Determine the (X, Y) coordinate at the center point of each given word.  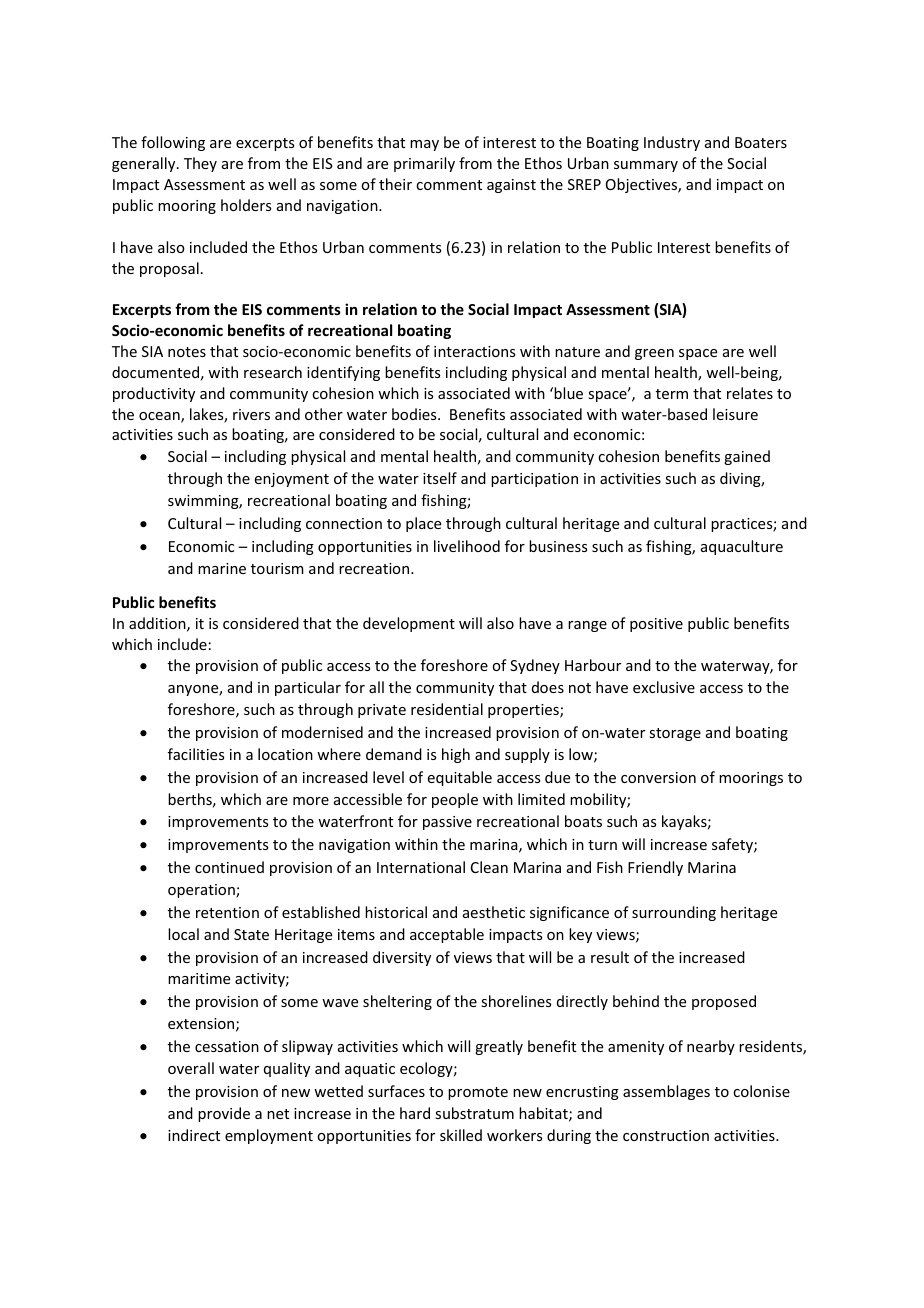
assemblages (666, 1092)
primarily (424, 164)
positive (656, 625)
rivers (251, 414)
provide (224, 1114)
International (421, 867)
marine (222, 568)
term (672, 394)
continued (229, 867)
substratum (474, 1113)
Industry (672, 143)
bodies (415, 414)
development (409, 624)
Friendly (655, 868)
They (200, 164)
